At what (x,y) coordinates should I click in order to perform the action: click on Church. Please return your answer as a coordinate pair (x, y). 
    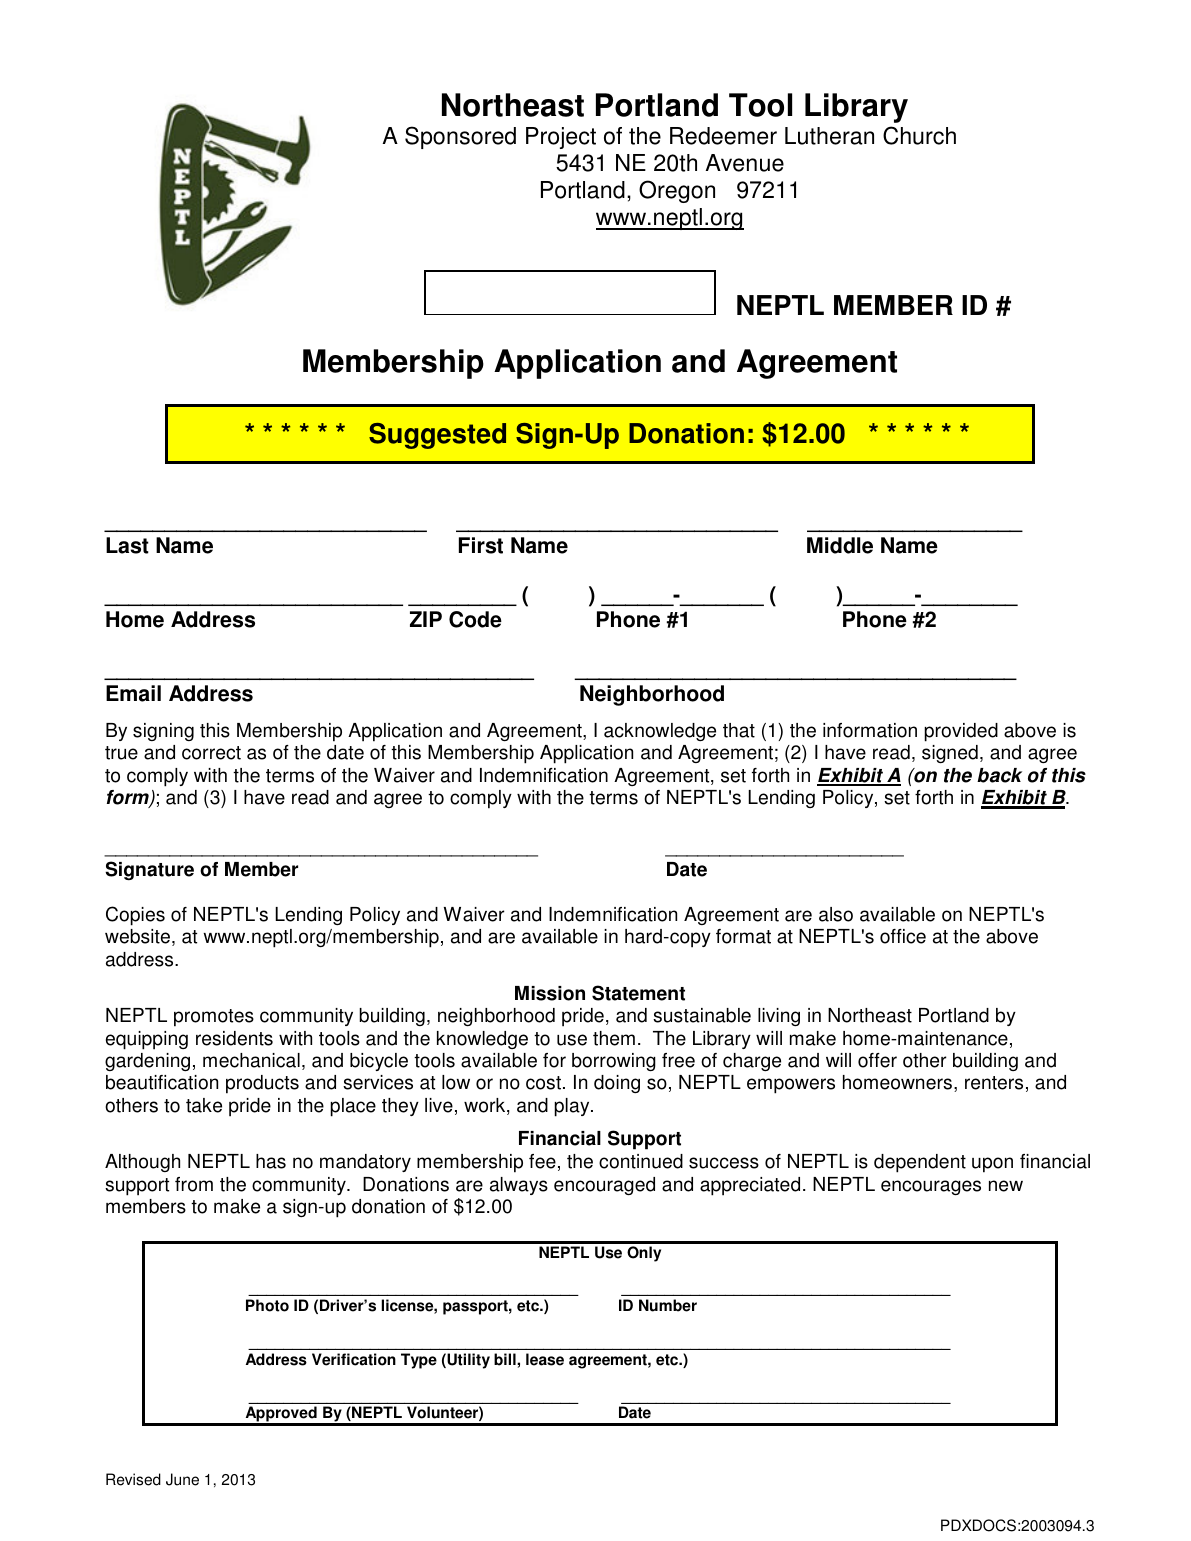
    Looking at the image, I should click on (919, 135).
